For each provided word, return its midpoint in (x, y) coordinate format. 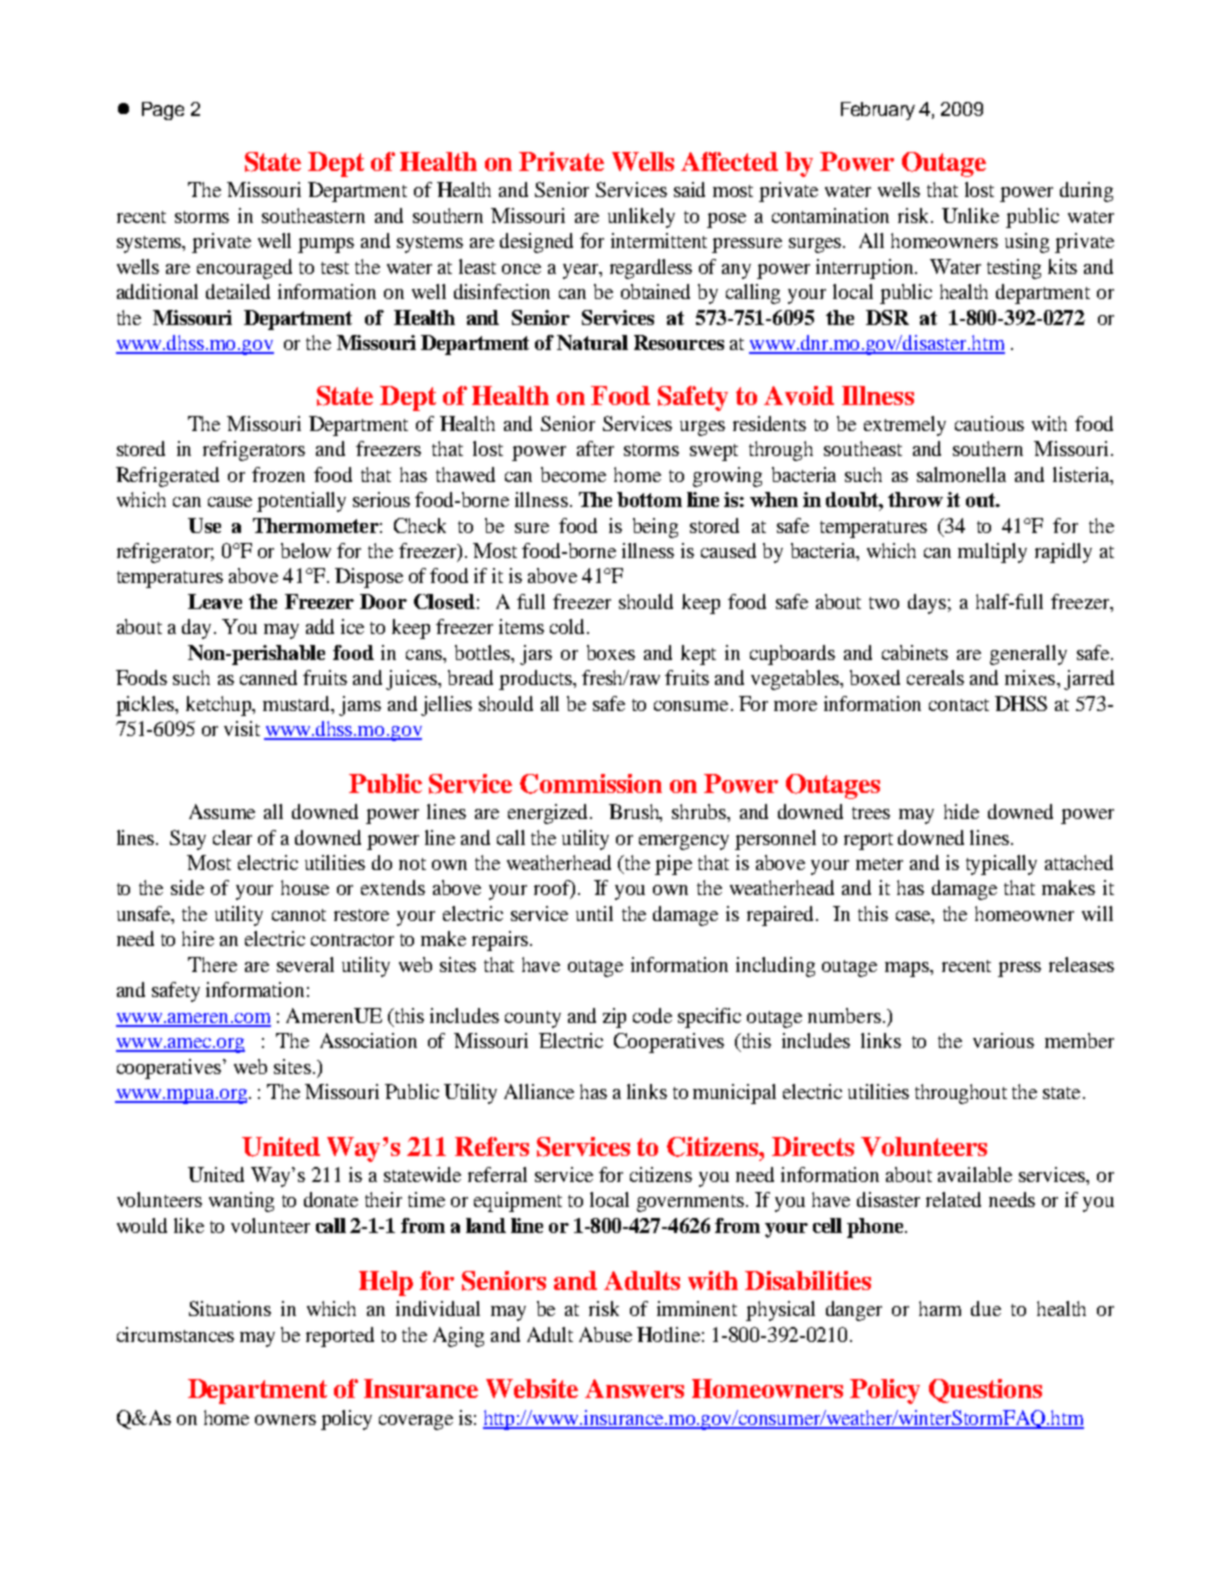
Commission (591, 784)
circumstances (175, 1334)
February (878, 111)
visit (242, 728)
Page (163, 111)
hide (961, 811)
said (689, 189)
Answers (634, 1388)
